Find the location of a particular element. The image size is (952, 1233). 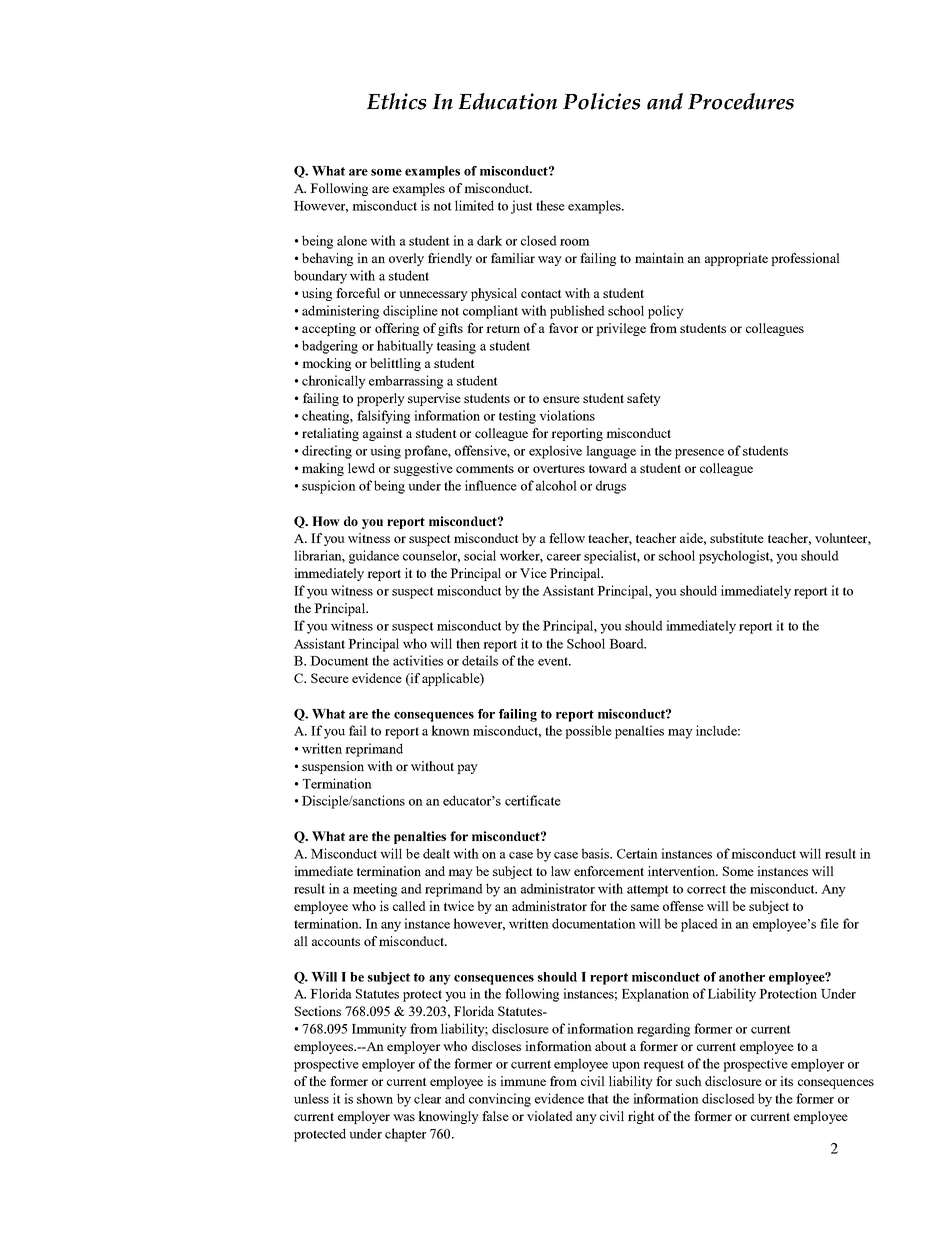

Procedures is located at coordinates (741, 101).
